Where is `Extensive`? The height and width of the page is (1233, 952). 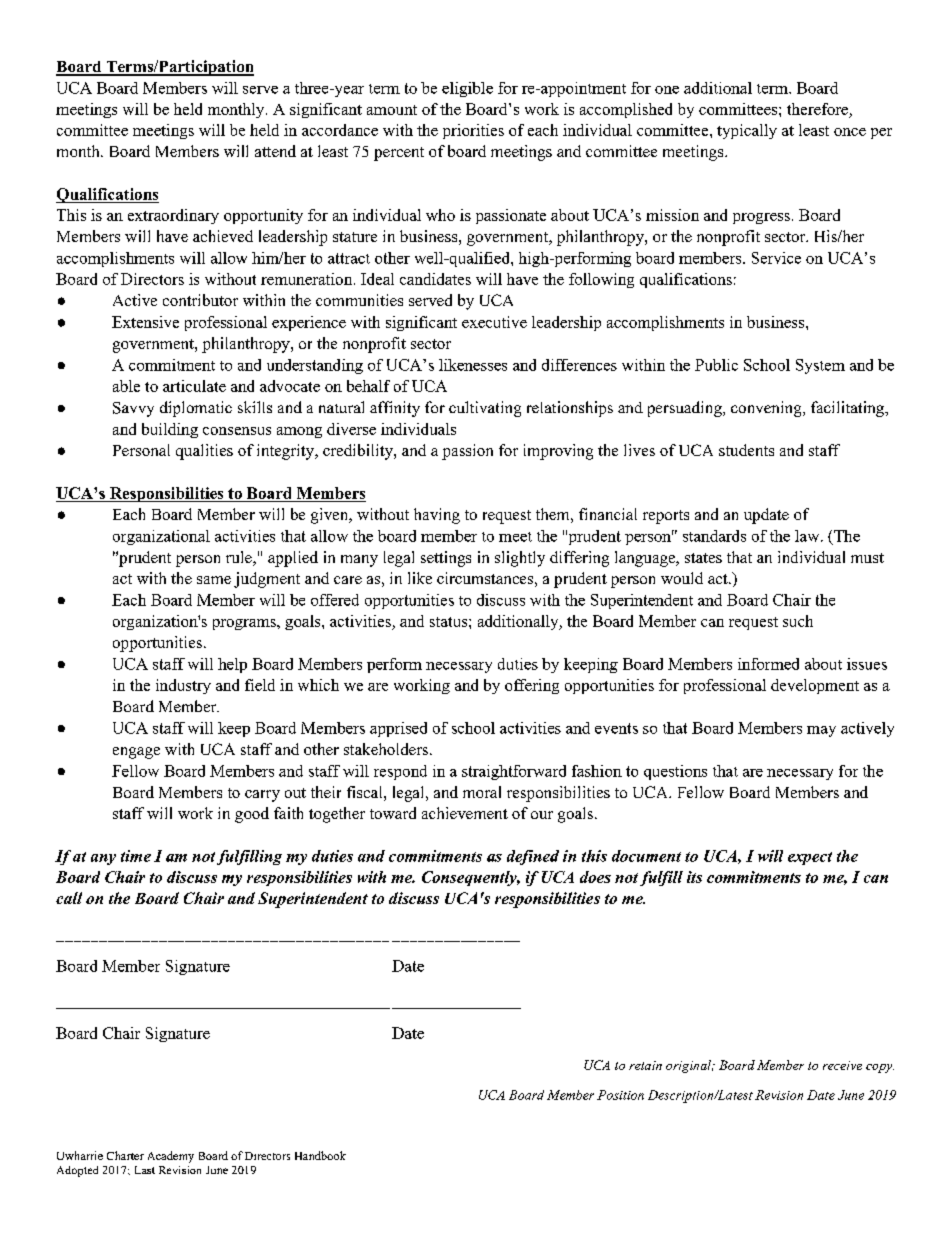
Extensive is located at coordinates (145, 322).
